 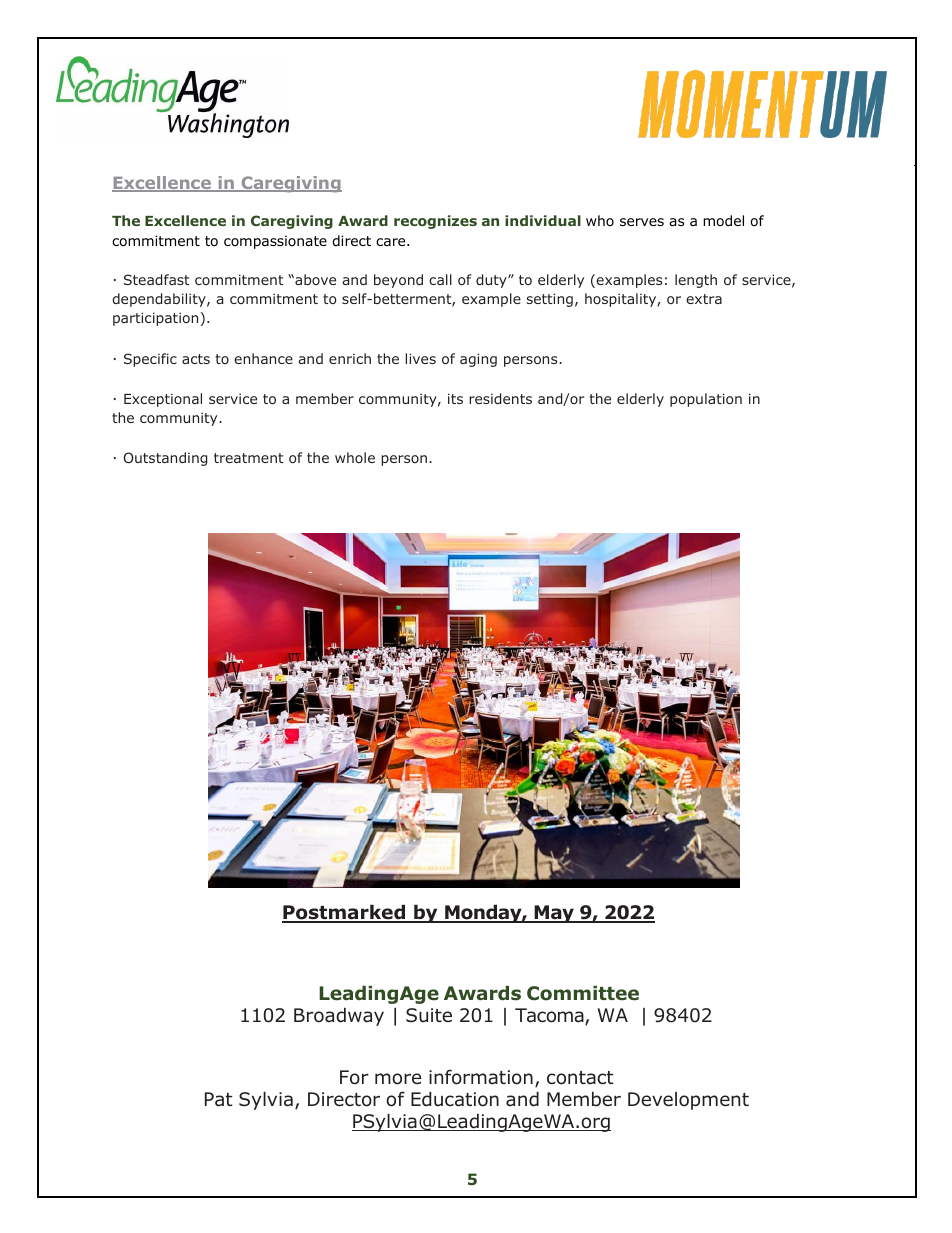 What do you see at coordinates (688, 1101) in the screenshot?
I see `Development` at bounding box center [688, 1101].
